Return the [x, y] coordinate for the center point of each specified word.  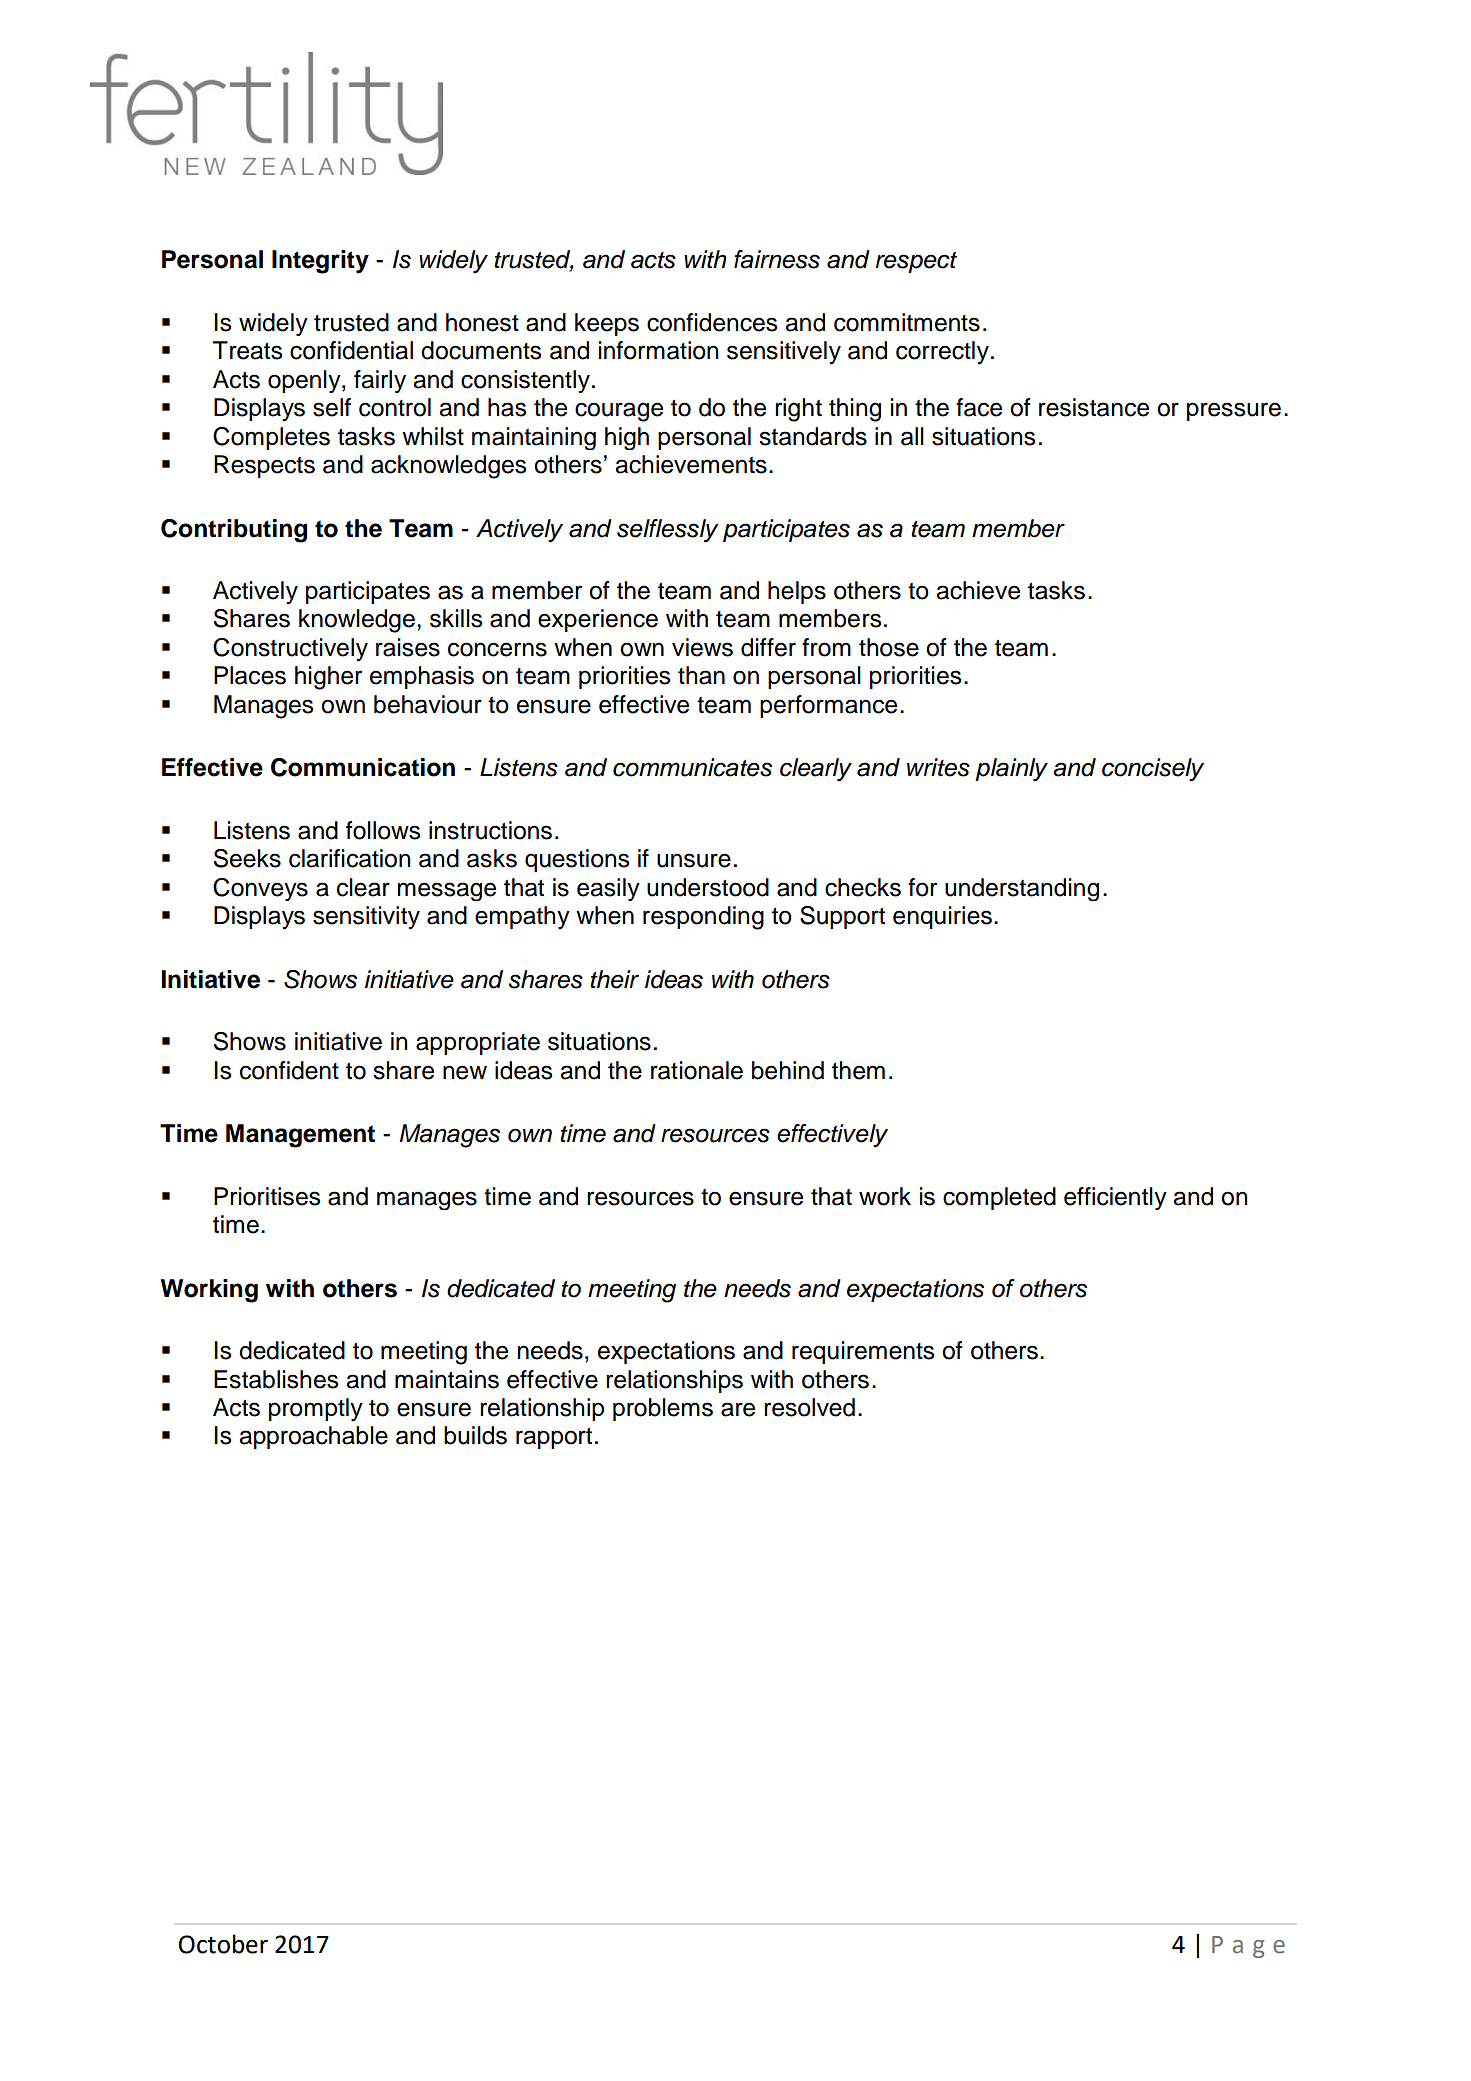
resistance [1094, 407]
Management [300, 1136]
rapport [554, 1438]
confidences [712, 322]
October [223, 1944]
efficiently [1115, 1198]
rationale [697, 1070]
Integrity [320, 262]
